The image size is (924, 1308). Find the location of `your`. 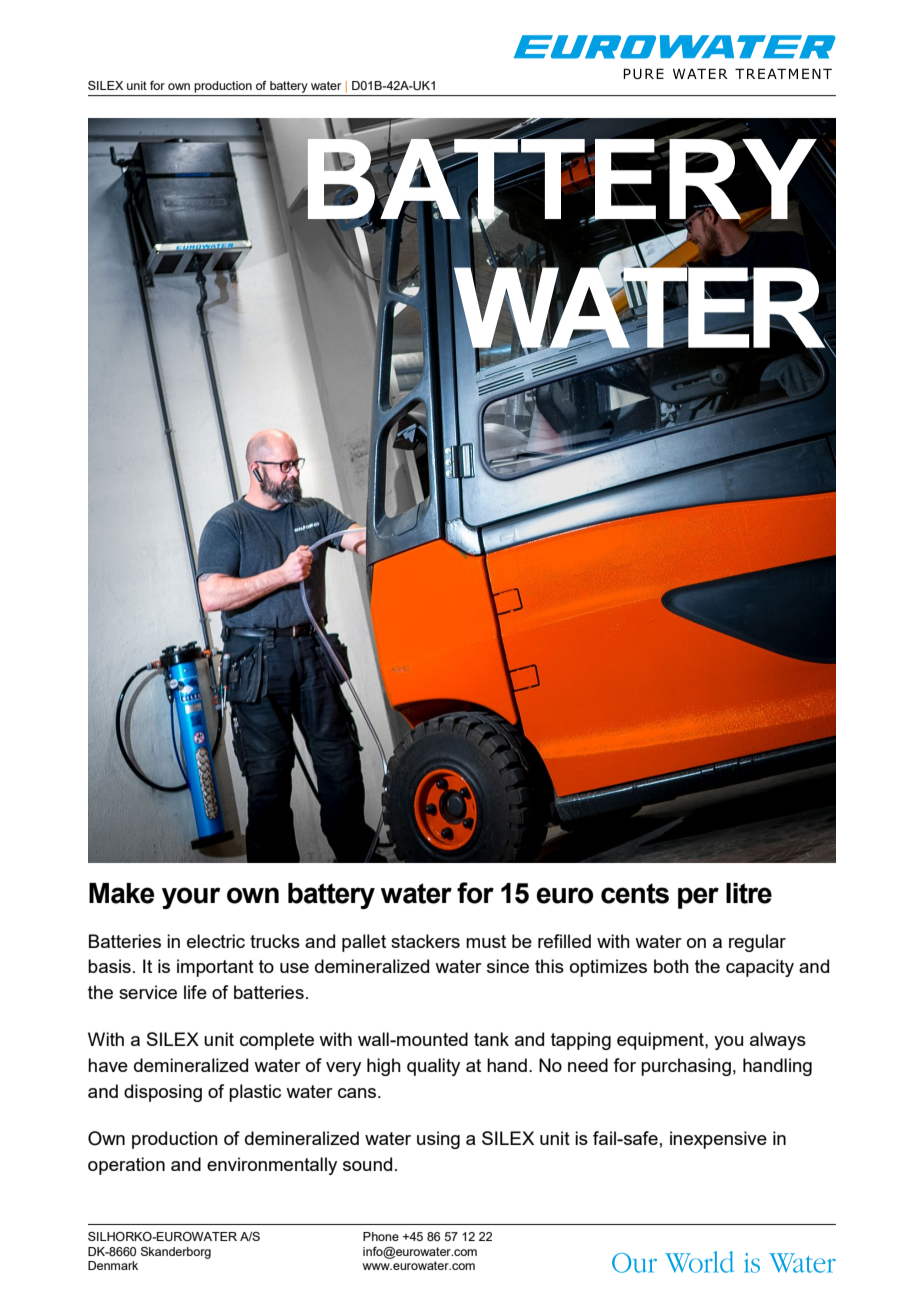

your is located at coordinates (191, 898).
